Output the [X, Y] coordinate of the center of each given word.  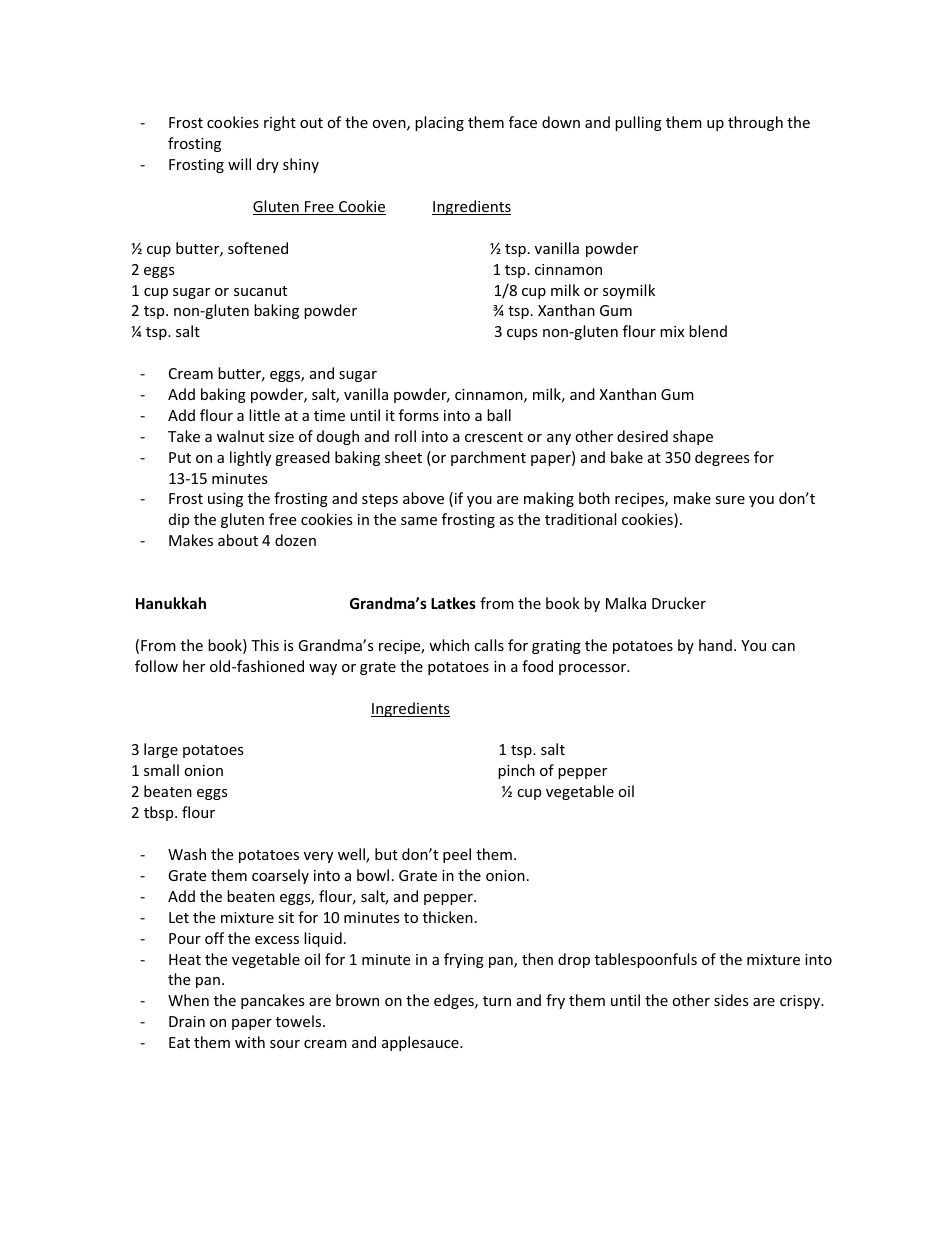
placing [439, 123]
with [250, 1042]
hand [715, 645]
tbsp [160, 813]
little [264, 415]
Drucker [679, 603]
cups [522, 334]
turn [497, 1001]
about [238, 540]
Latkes [453, 603]
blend [708, 331]
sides [731, 1000]
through [755, 123]
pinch [516, 771]
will [239, 164]
